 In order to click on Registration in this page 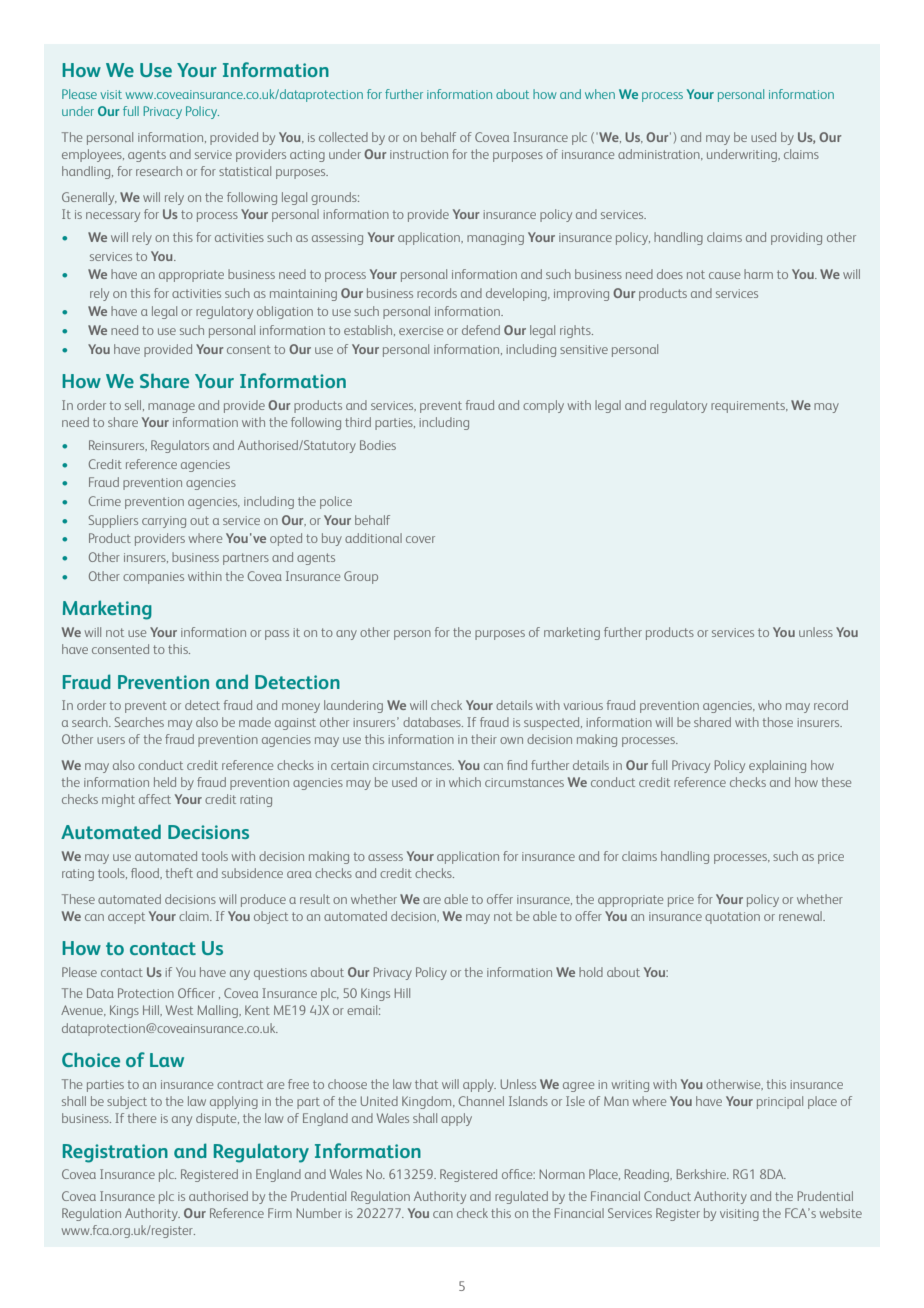, I will do `click(115, 1153)`.
